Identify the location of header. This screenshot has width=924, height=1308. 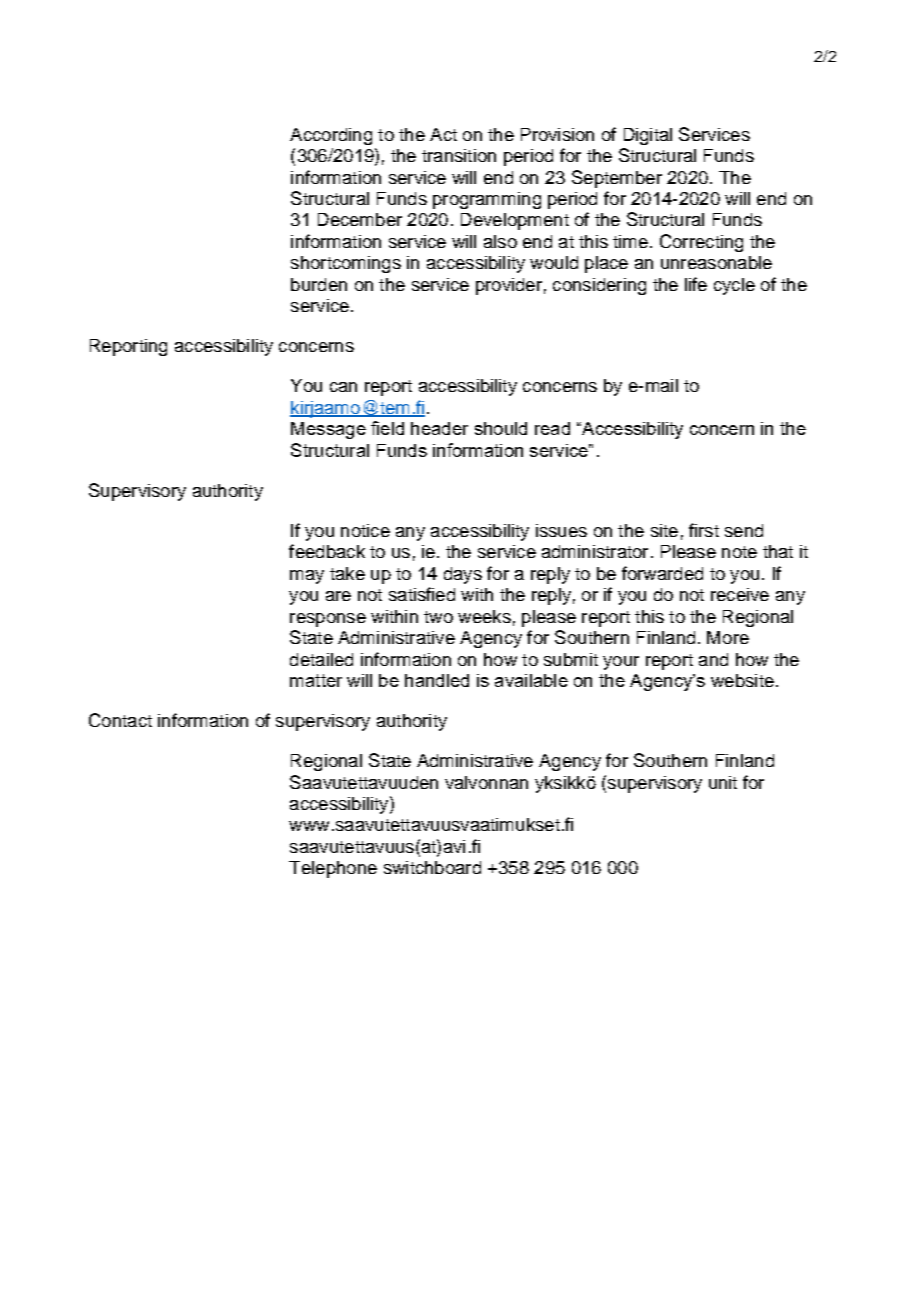
(439, 428).
